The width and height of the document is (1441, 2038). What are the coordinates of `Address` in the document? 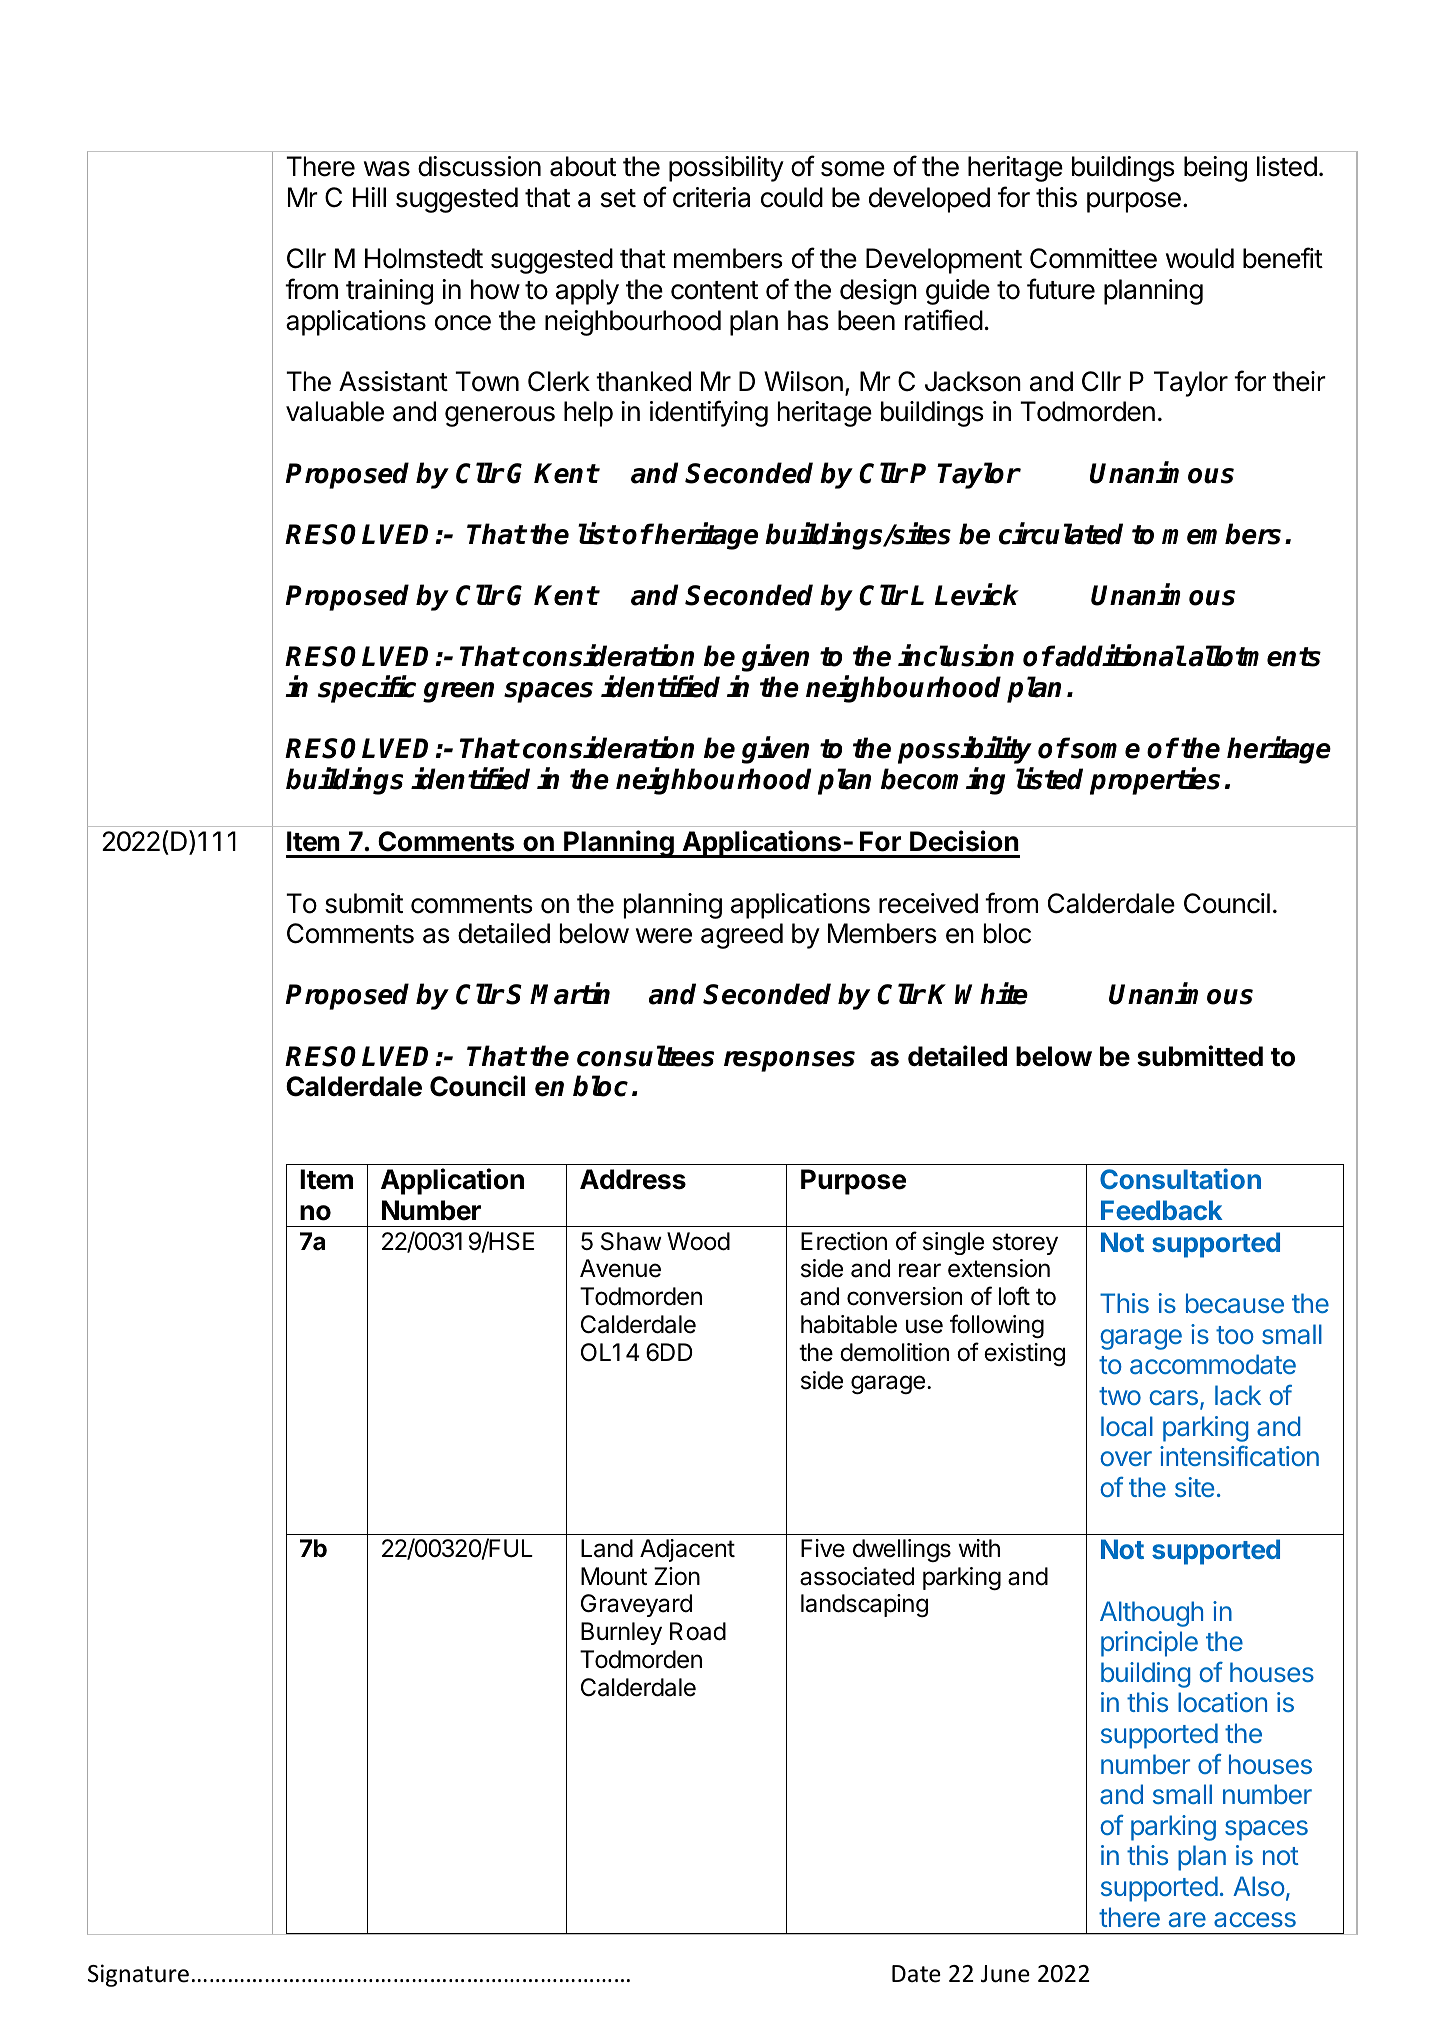 It's located at (633, 1179).
